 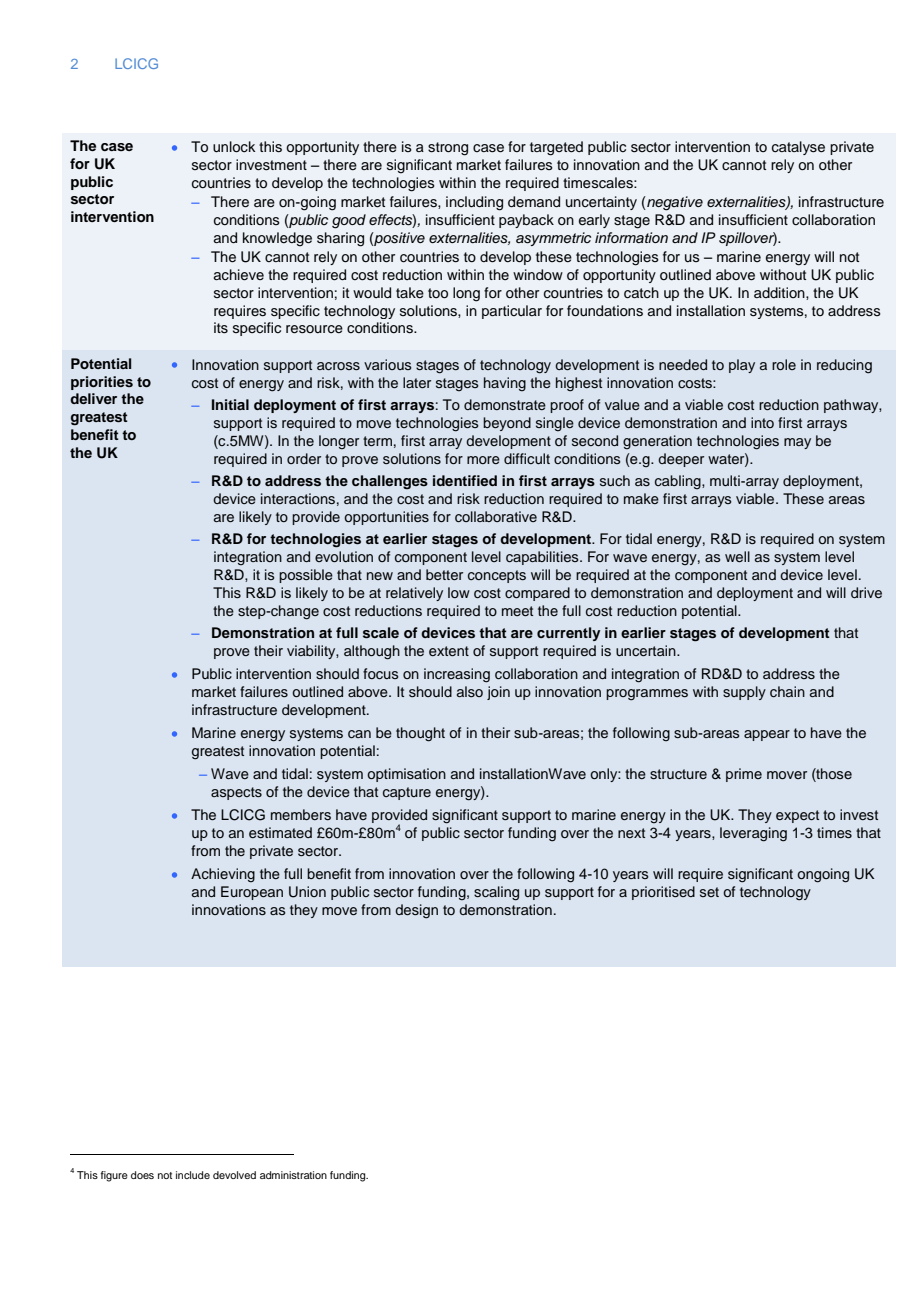 What do you see at coordinates (787, 692) in the document?
I see `chain` at bounding box center [787, 692].
